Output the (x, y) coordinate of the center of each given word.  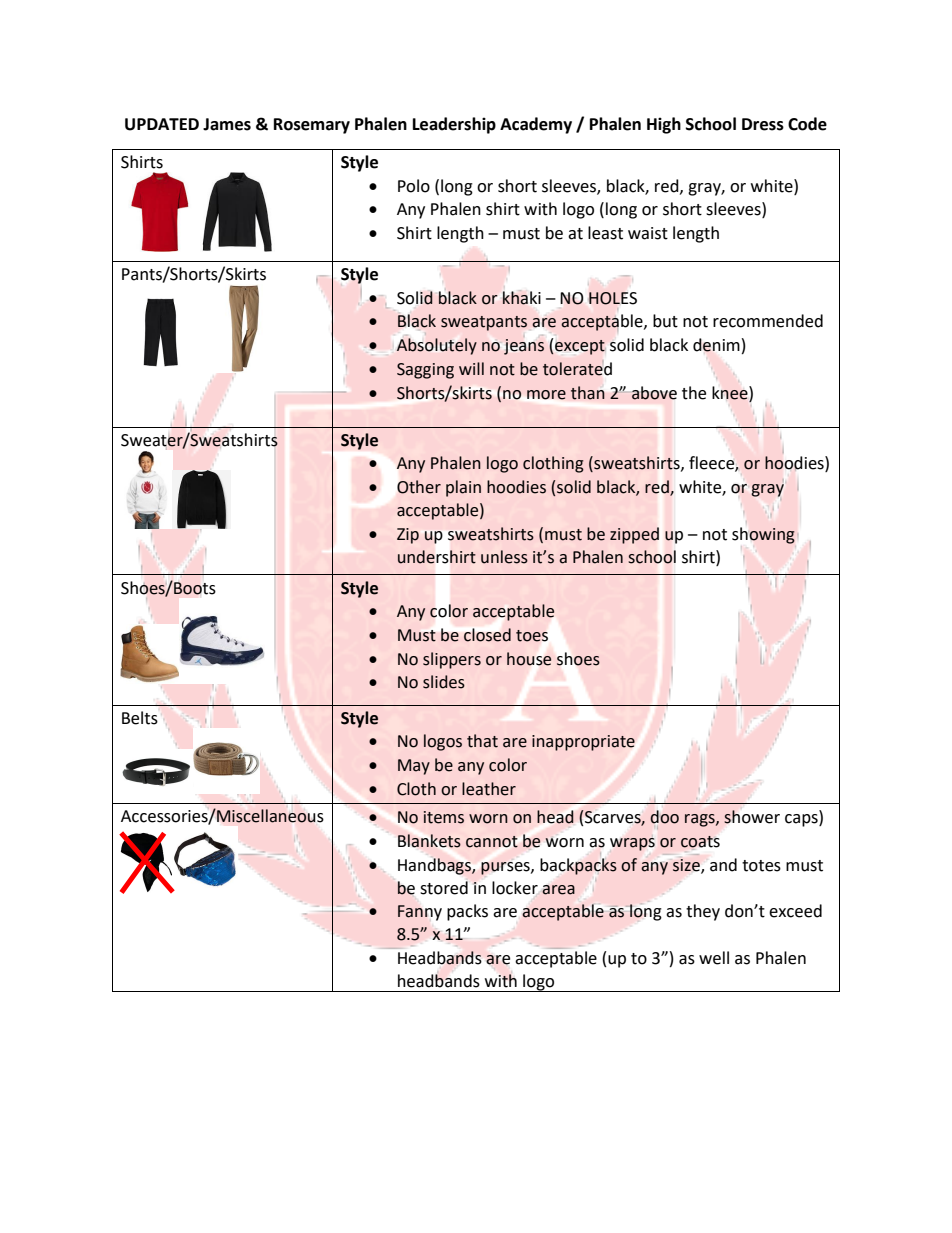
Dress (763, 124)
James (227, 124)
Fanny (420, 913)
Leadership (454, 125)
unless (504, 557)
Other (419, 487)
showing (763, 535)
